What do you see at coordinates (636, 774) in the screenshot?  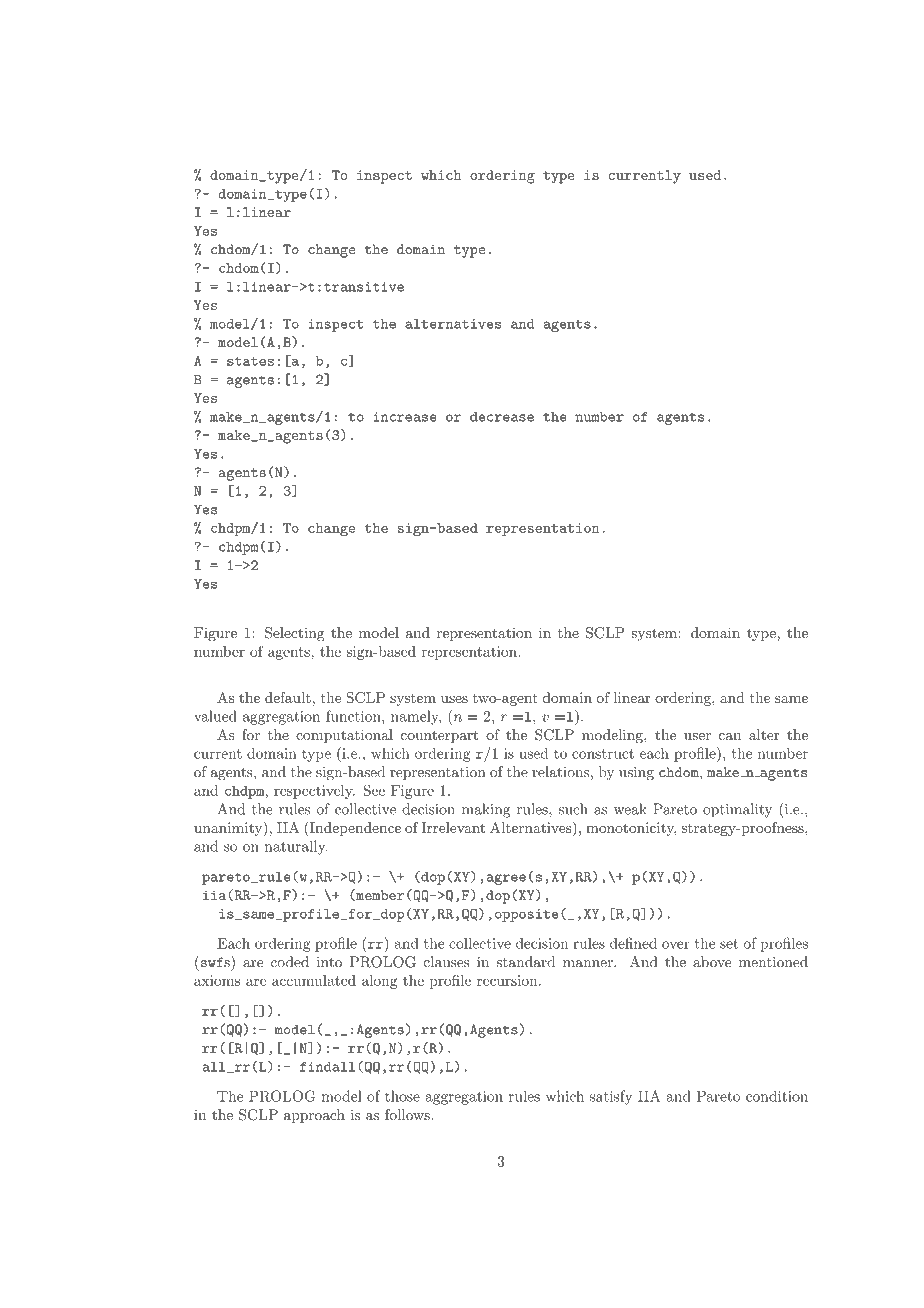 I see `using` at bounding box center [636, 774].
